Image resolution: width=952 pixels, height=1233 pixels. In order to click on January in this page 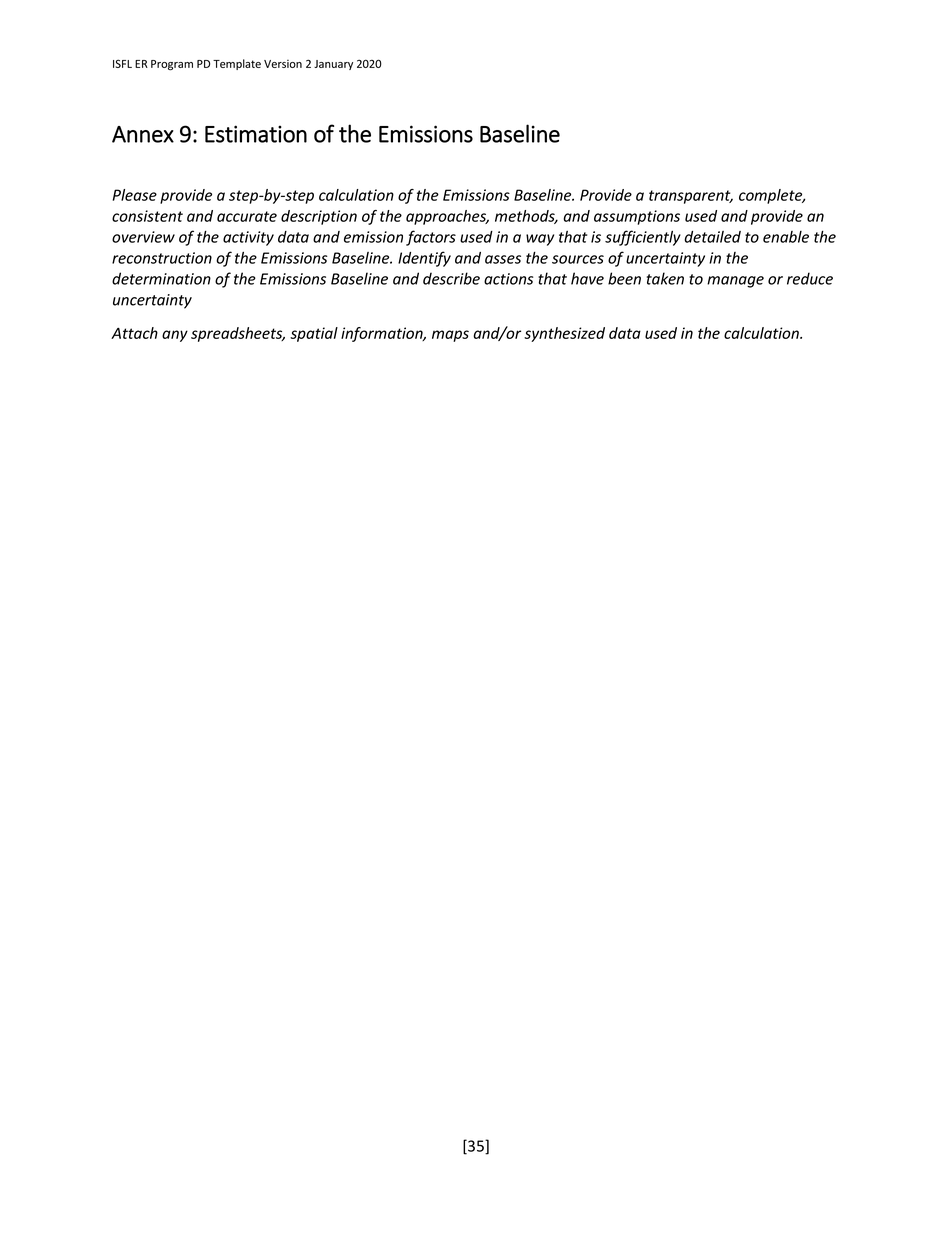, I will do `click(333, 65)`.
